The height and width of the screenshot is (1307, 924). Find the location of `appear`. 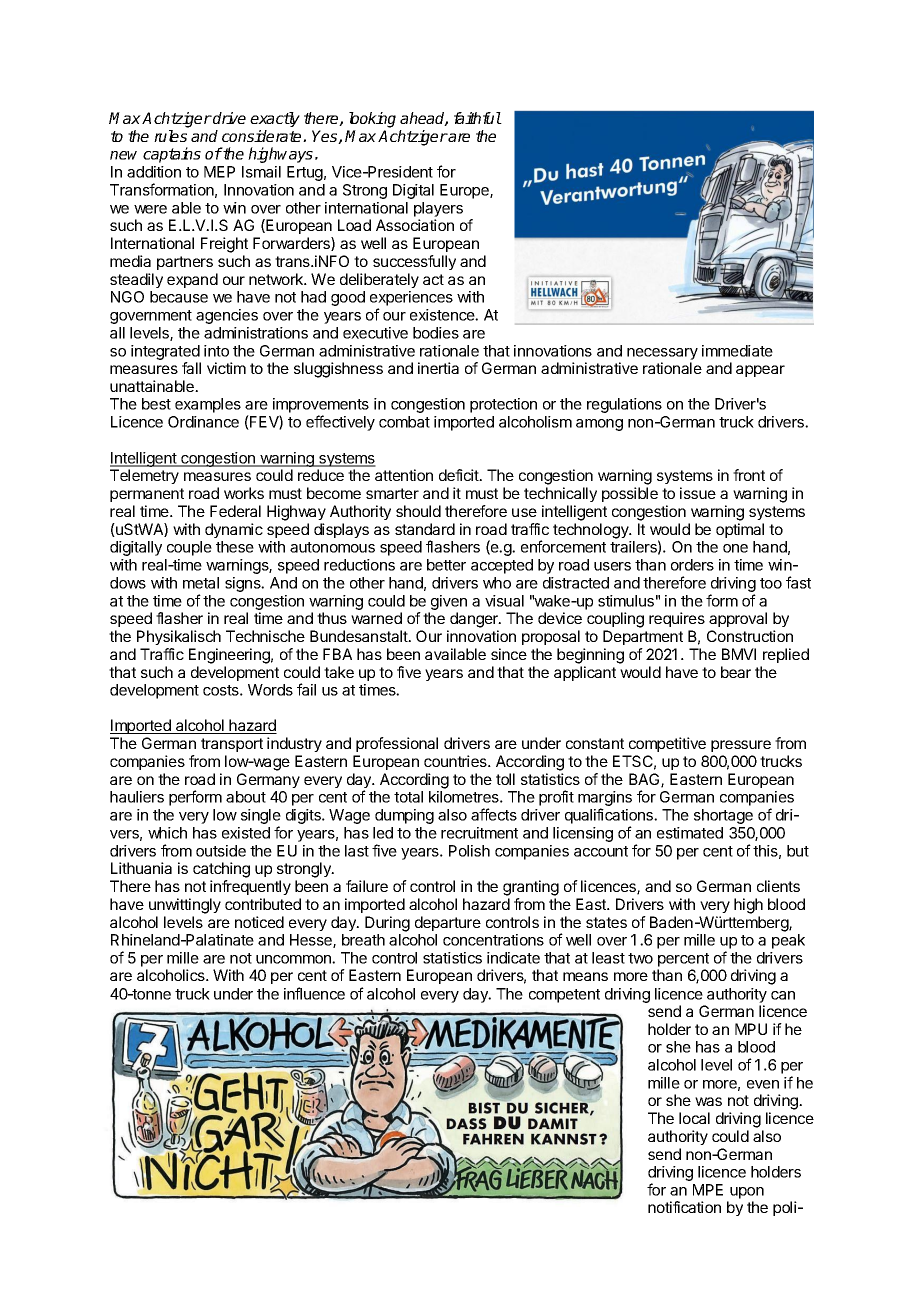

appear is located at coordinates (760, 371).
